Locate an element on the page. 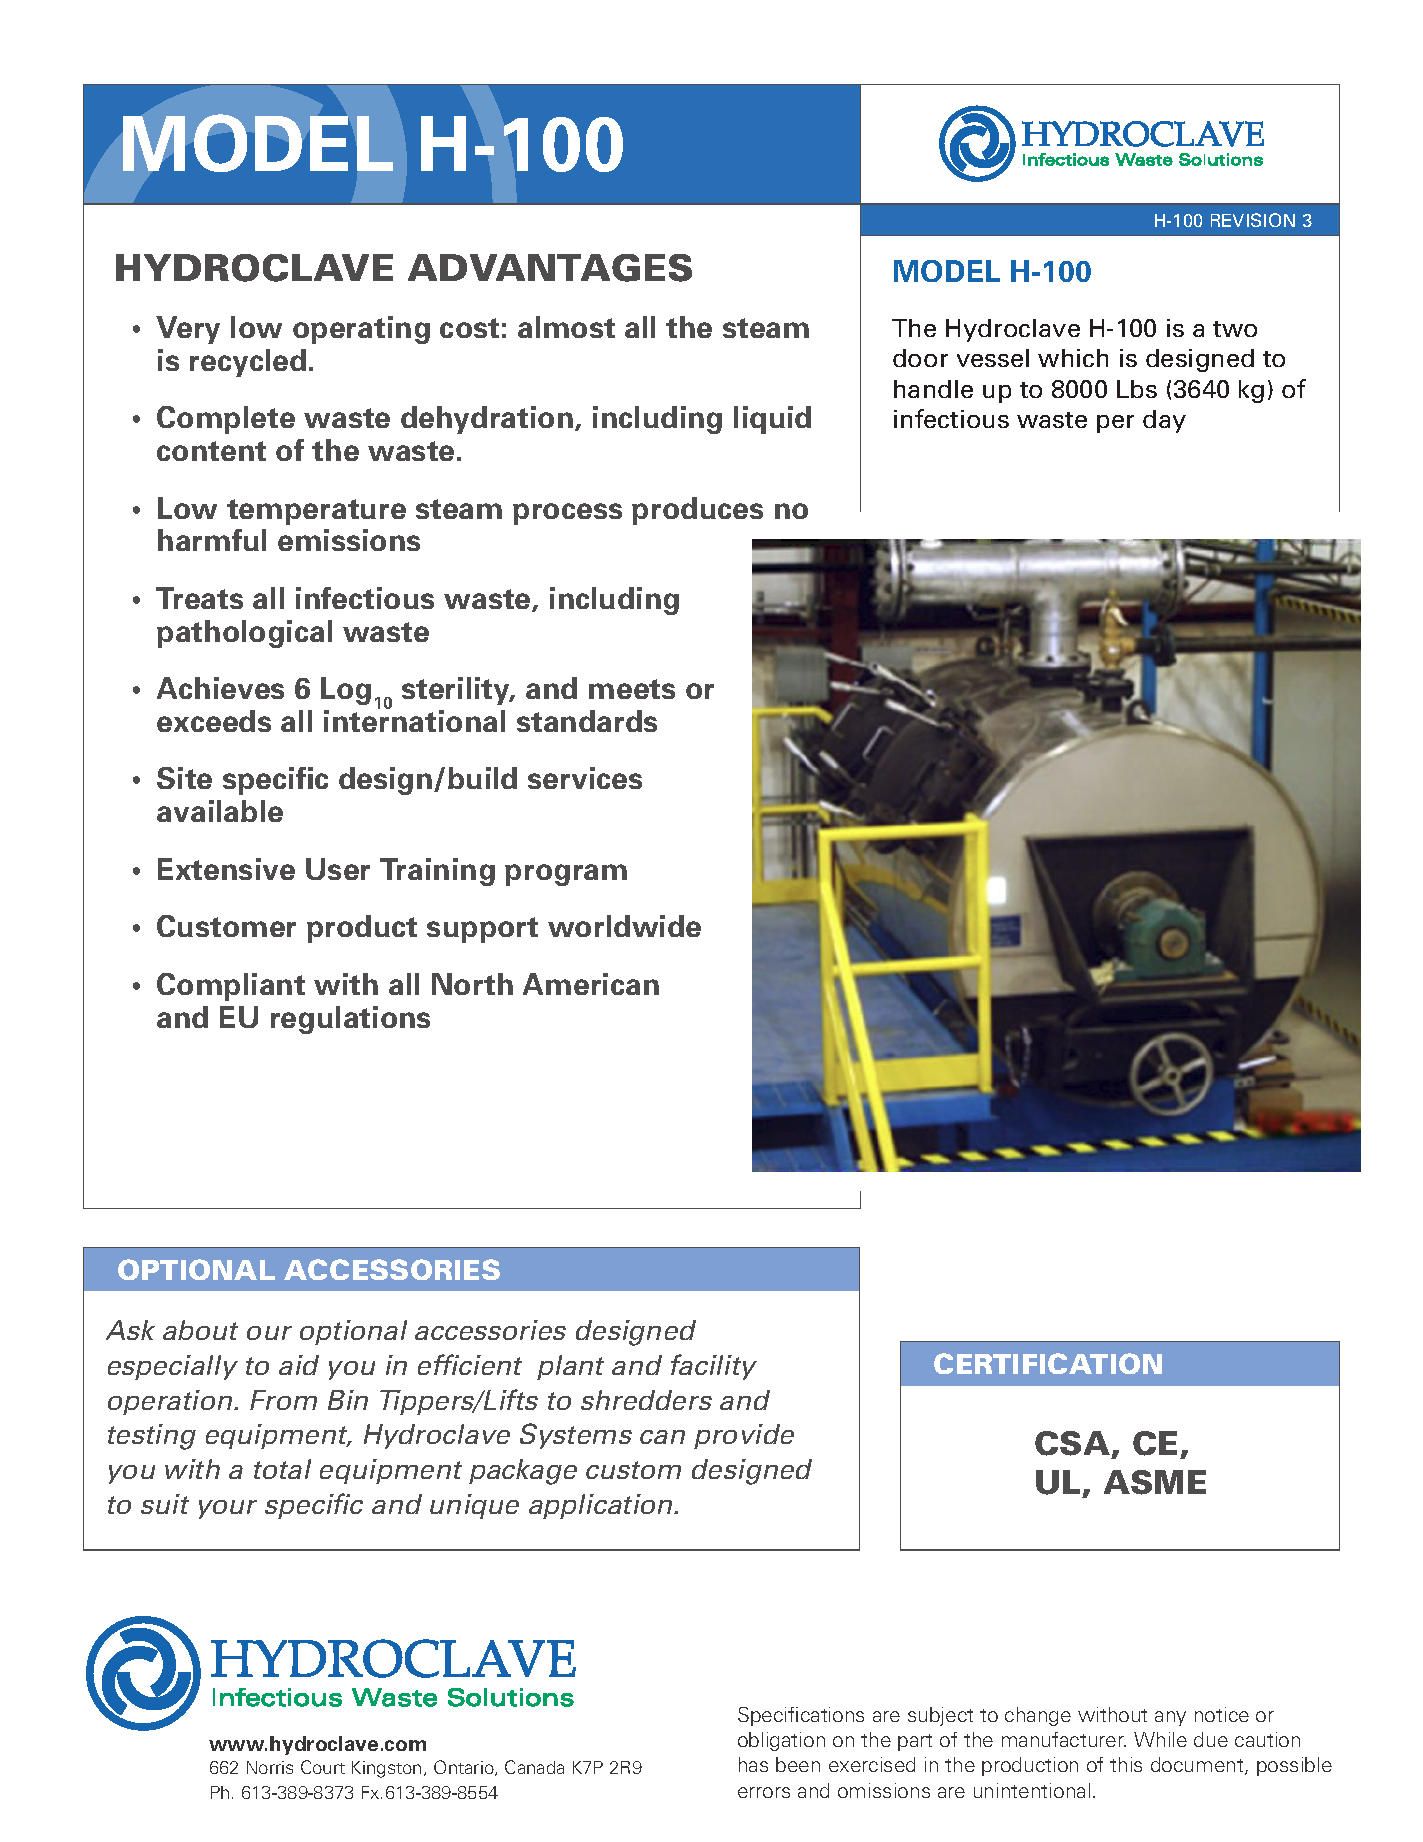  facility is located at coordinates (714, 1367).
